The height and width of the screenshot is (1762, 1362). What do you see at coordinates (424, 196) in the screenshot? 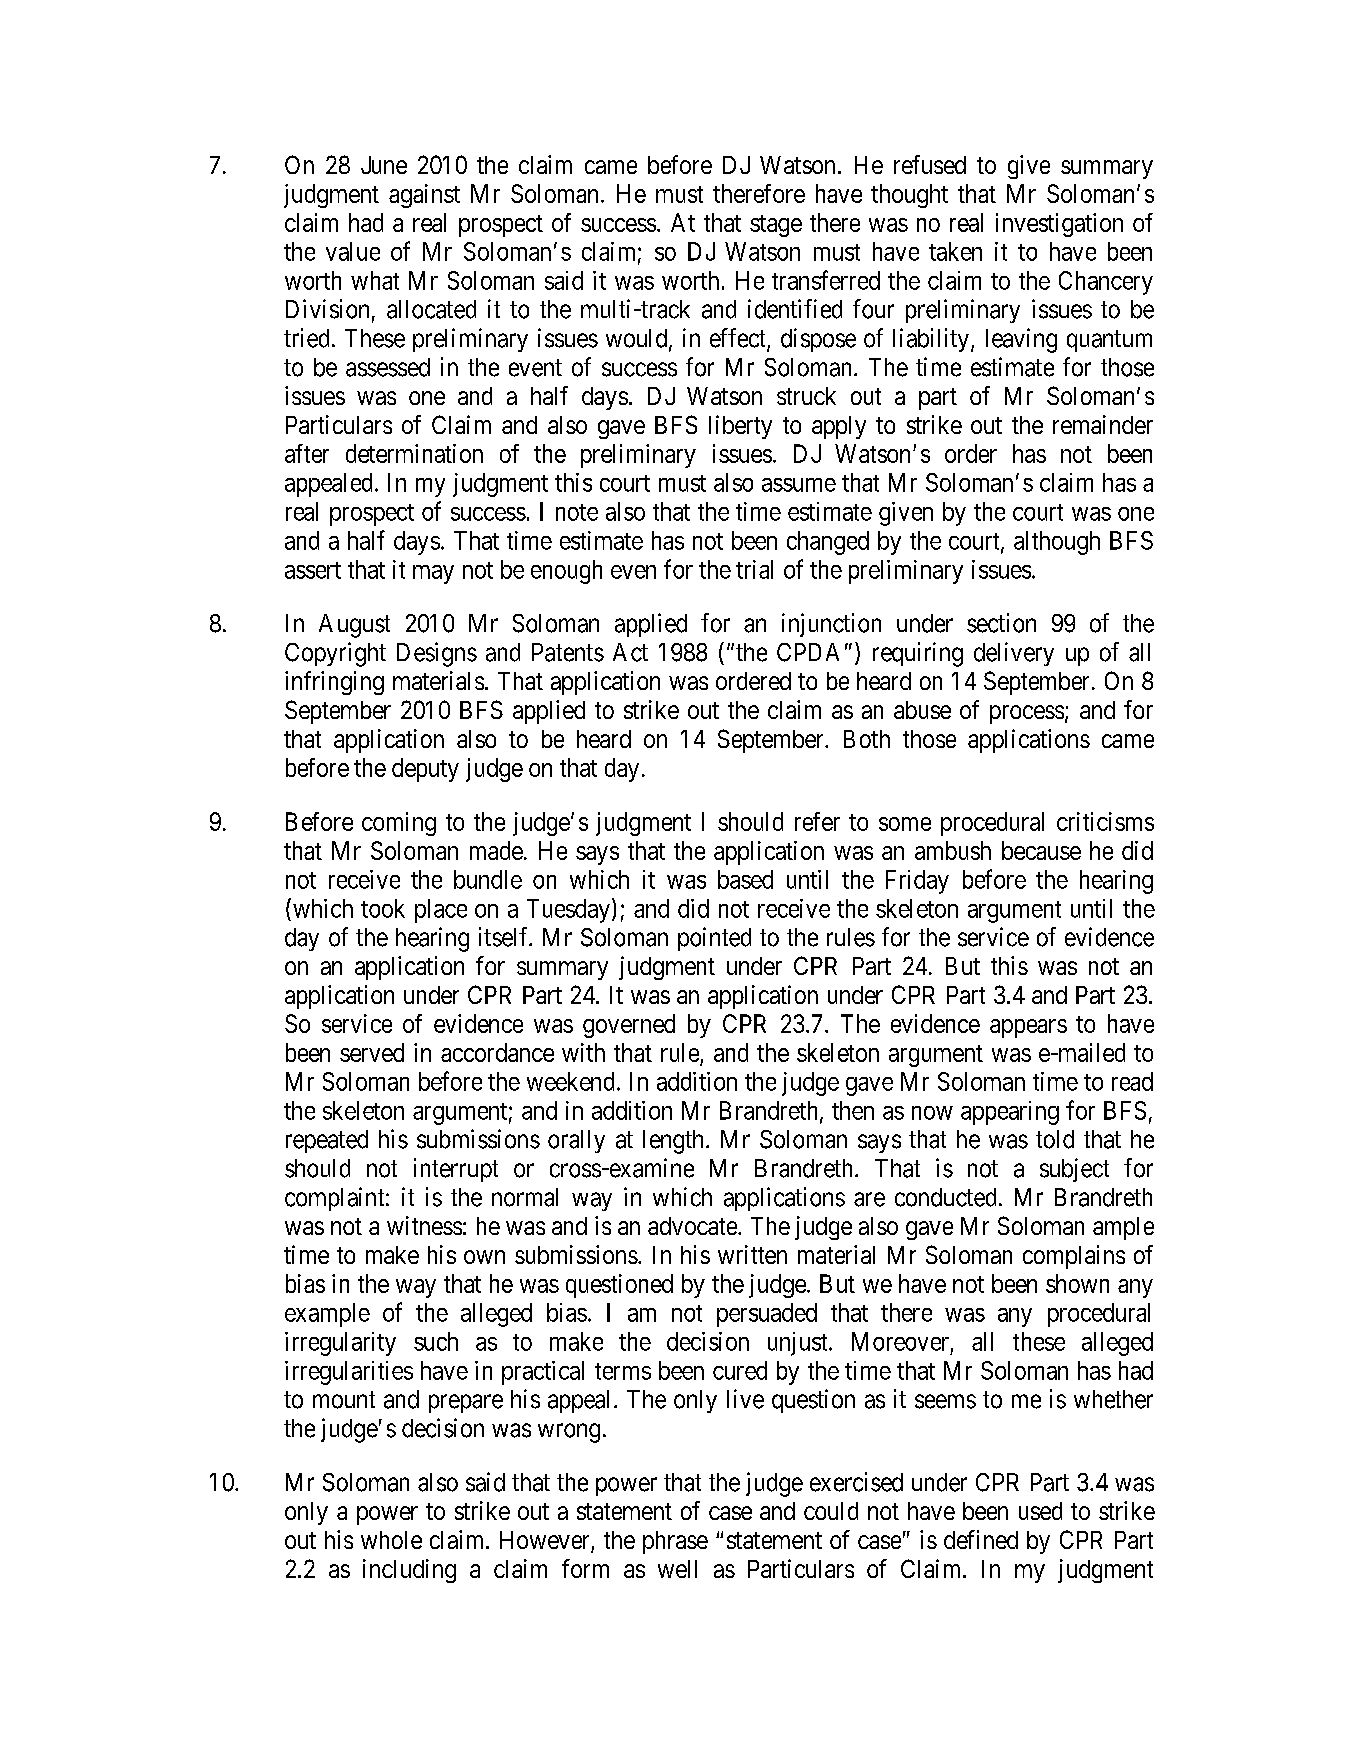
I see `against` at bounding box center [424, 196].
